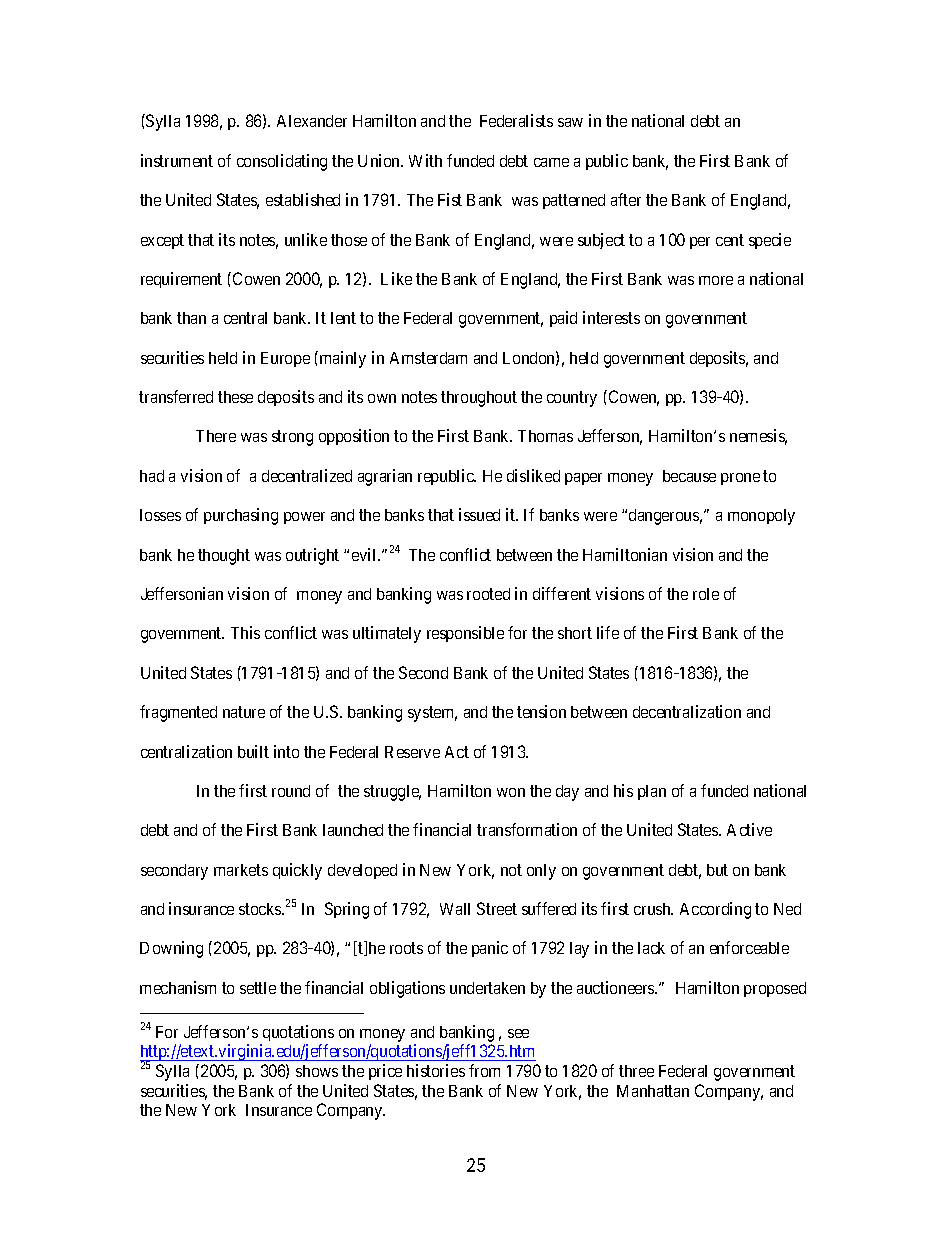  What do you see at coordinates (253, 751) in the screenshot?
I see `built` at bounding box center [253, 751].
